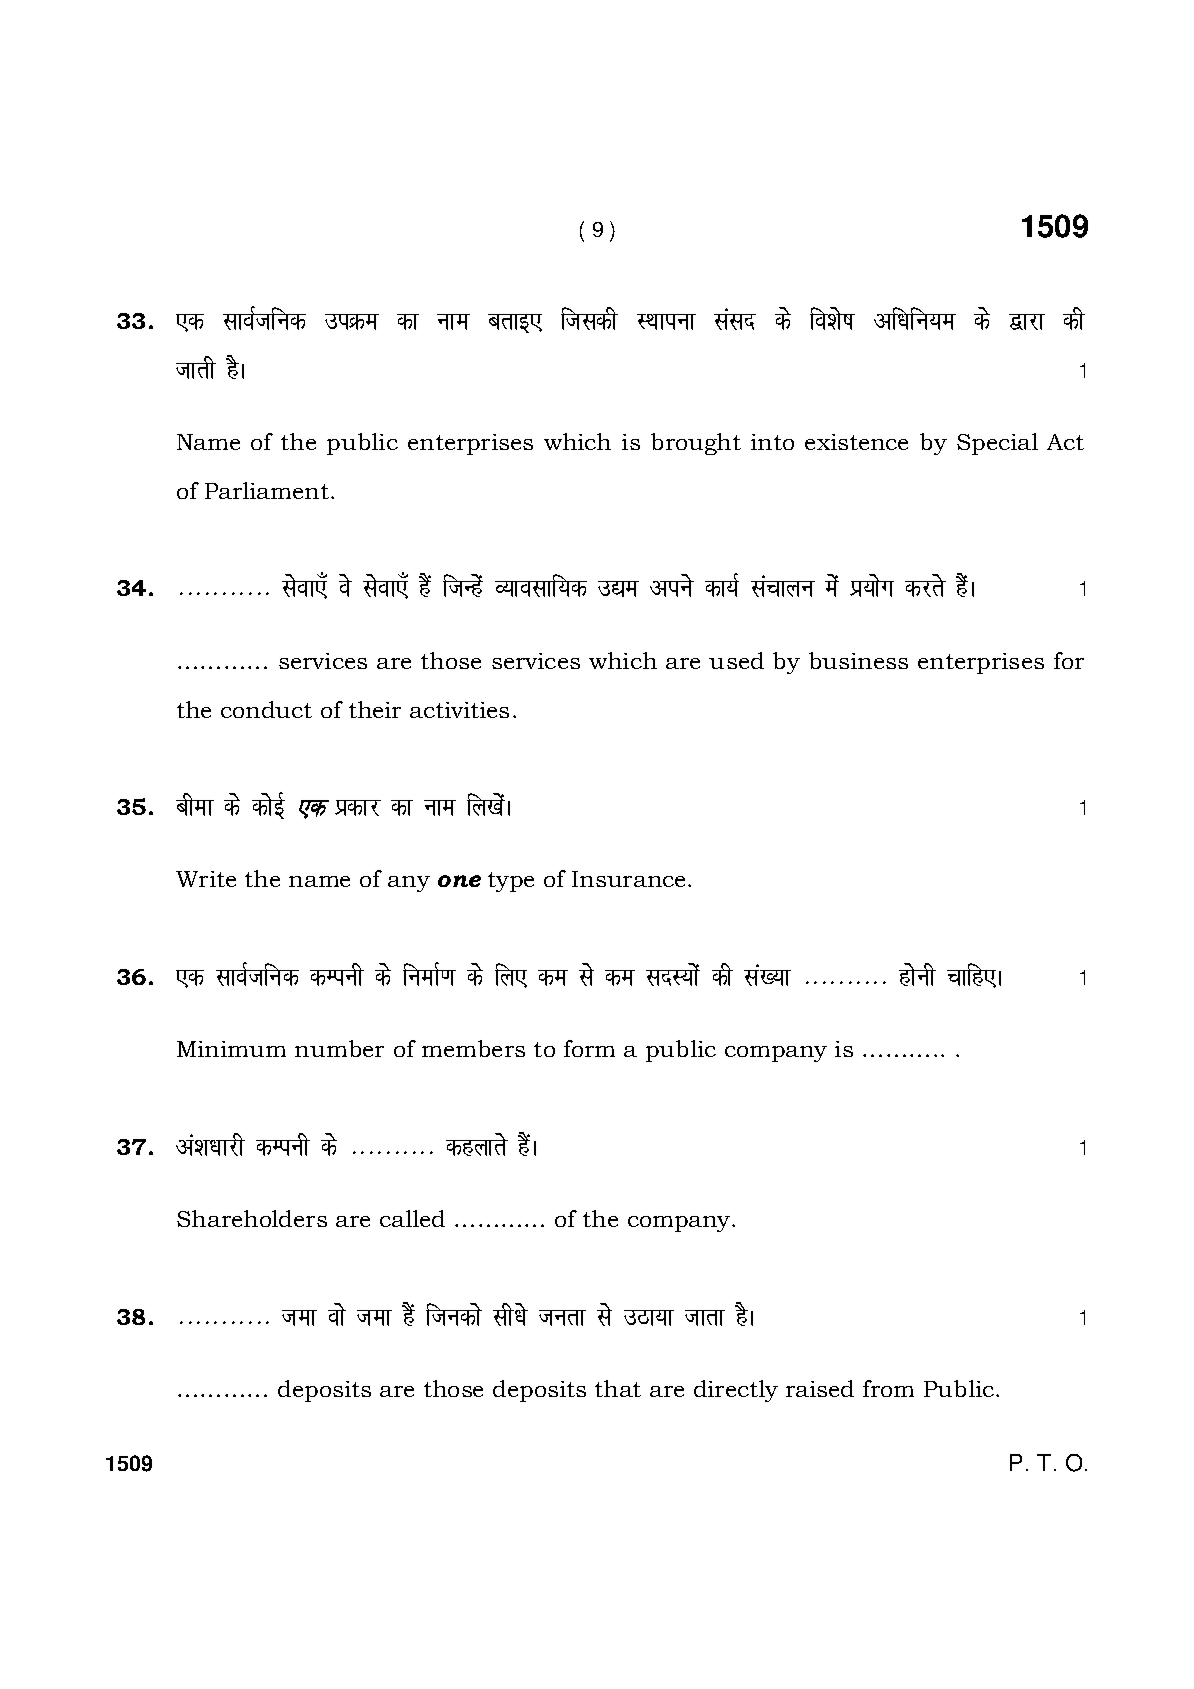 The width and height of the image is (1194, 1689). Describe the element at coordinates (473, 1048) in the image. I see `members` at that location.
